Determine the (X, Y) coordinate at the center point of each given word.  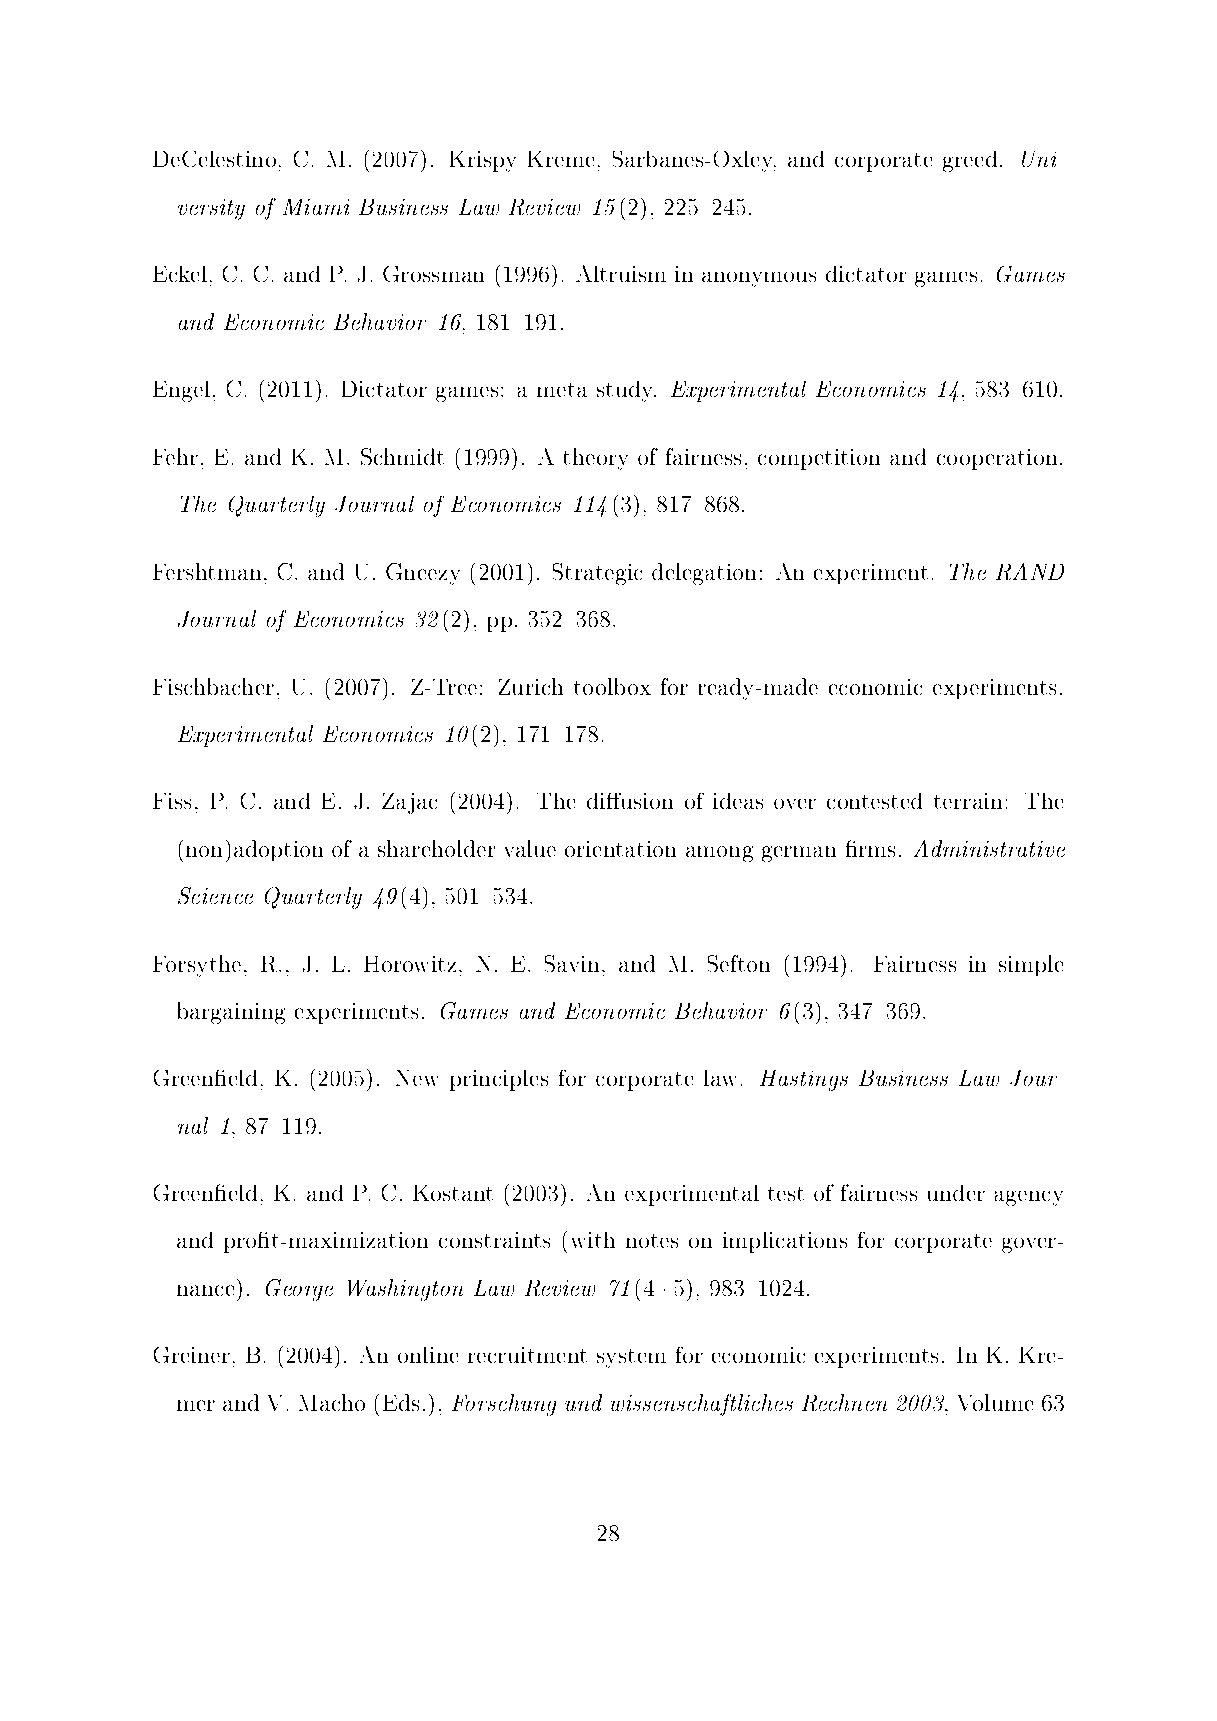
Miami (316, 207)
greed (970, 161)
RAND (1030, 571)
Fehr (175, 456)
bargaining (231, 1013)
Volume (995, 1402)
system (631, 1358)
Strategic (597, 574)
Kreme (561, 159)
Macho (332, 1402)
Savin (572, 963)
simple (1031, 965)
